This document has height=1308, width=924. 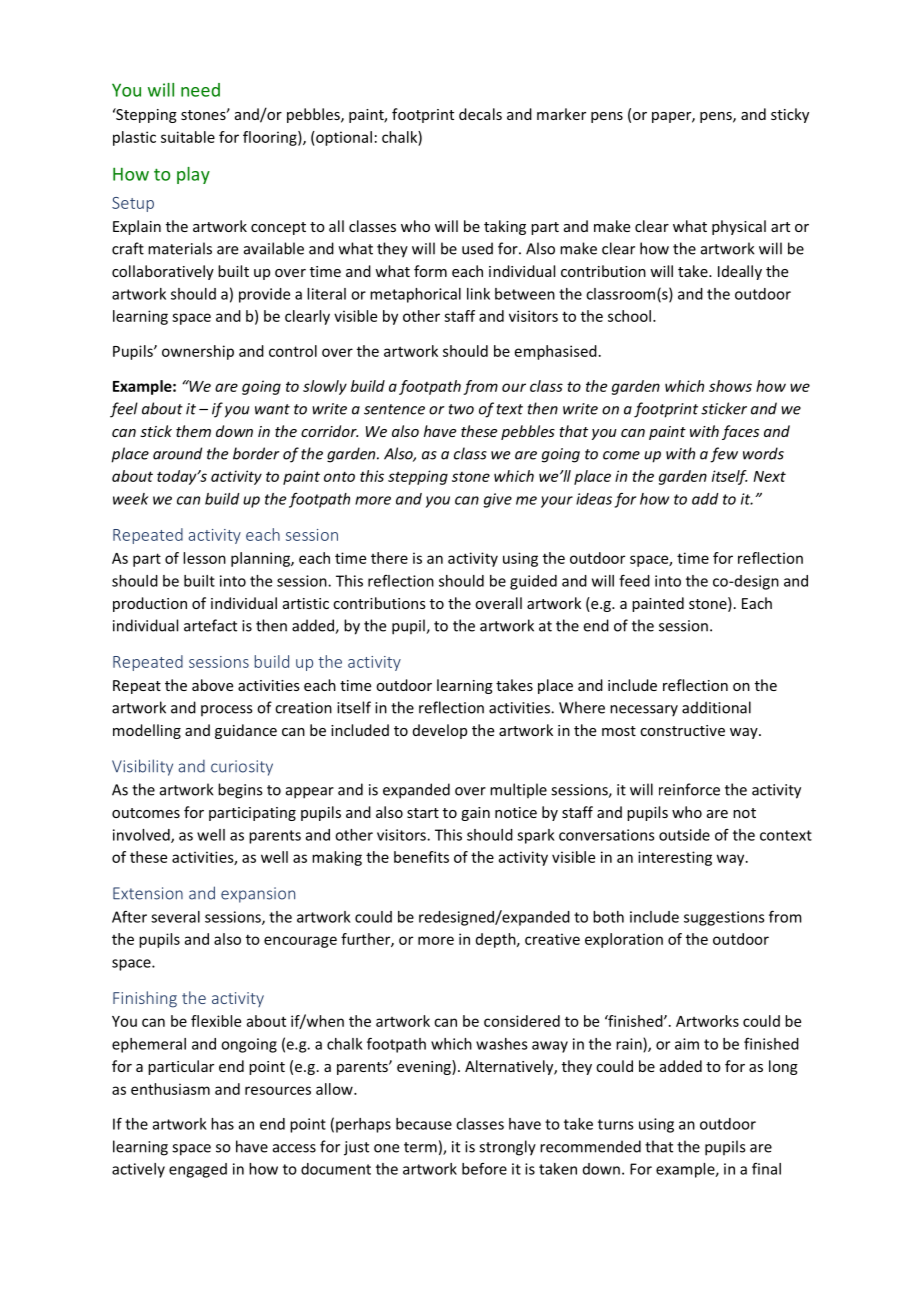 I want to click on few, so click(x=724, y=455).
